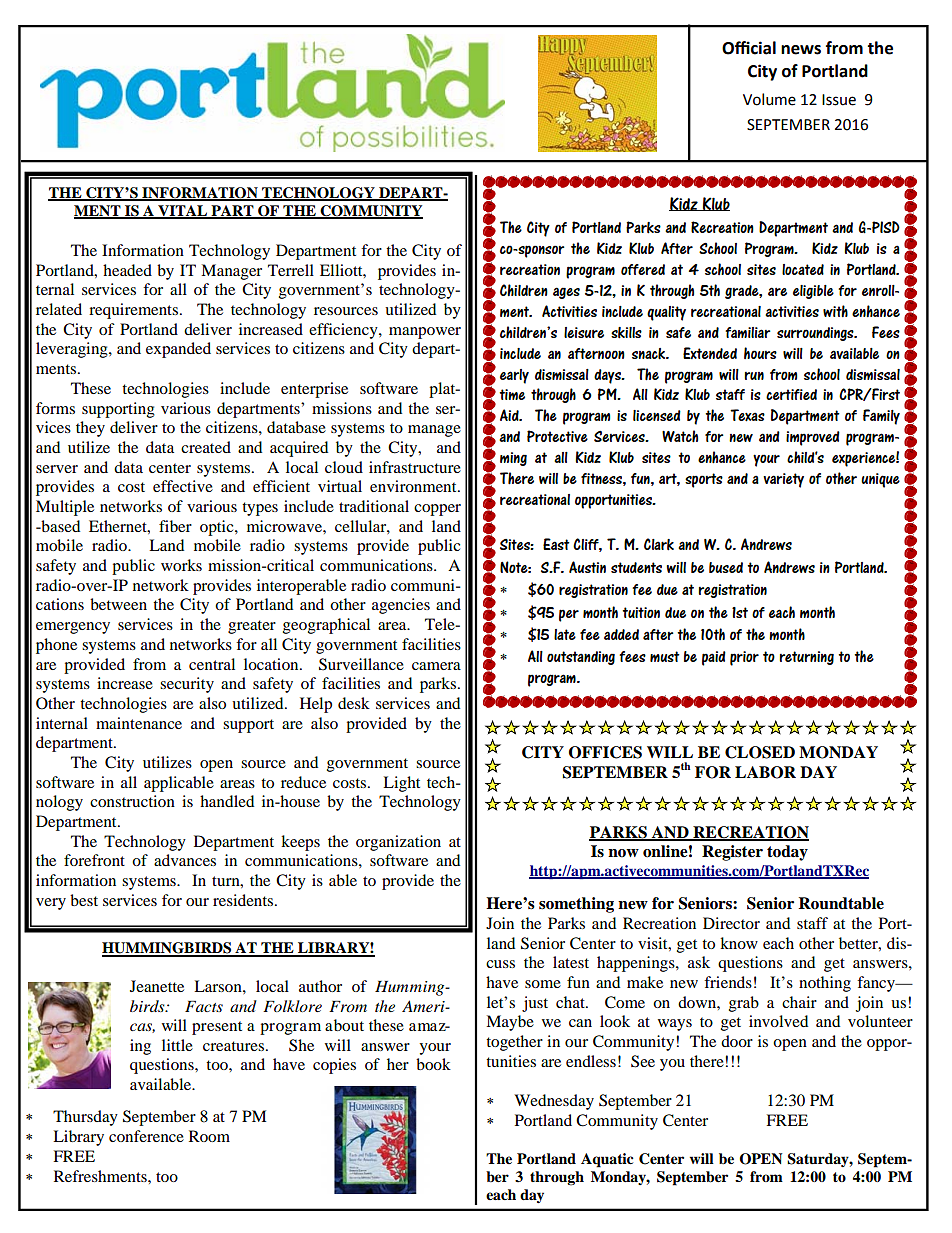 The height and width of the image is (1233, 952). What do you see at coordinates (183, 212) in the image?
I see `VITAL` at bounding box center [183, 212].
